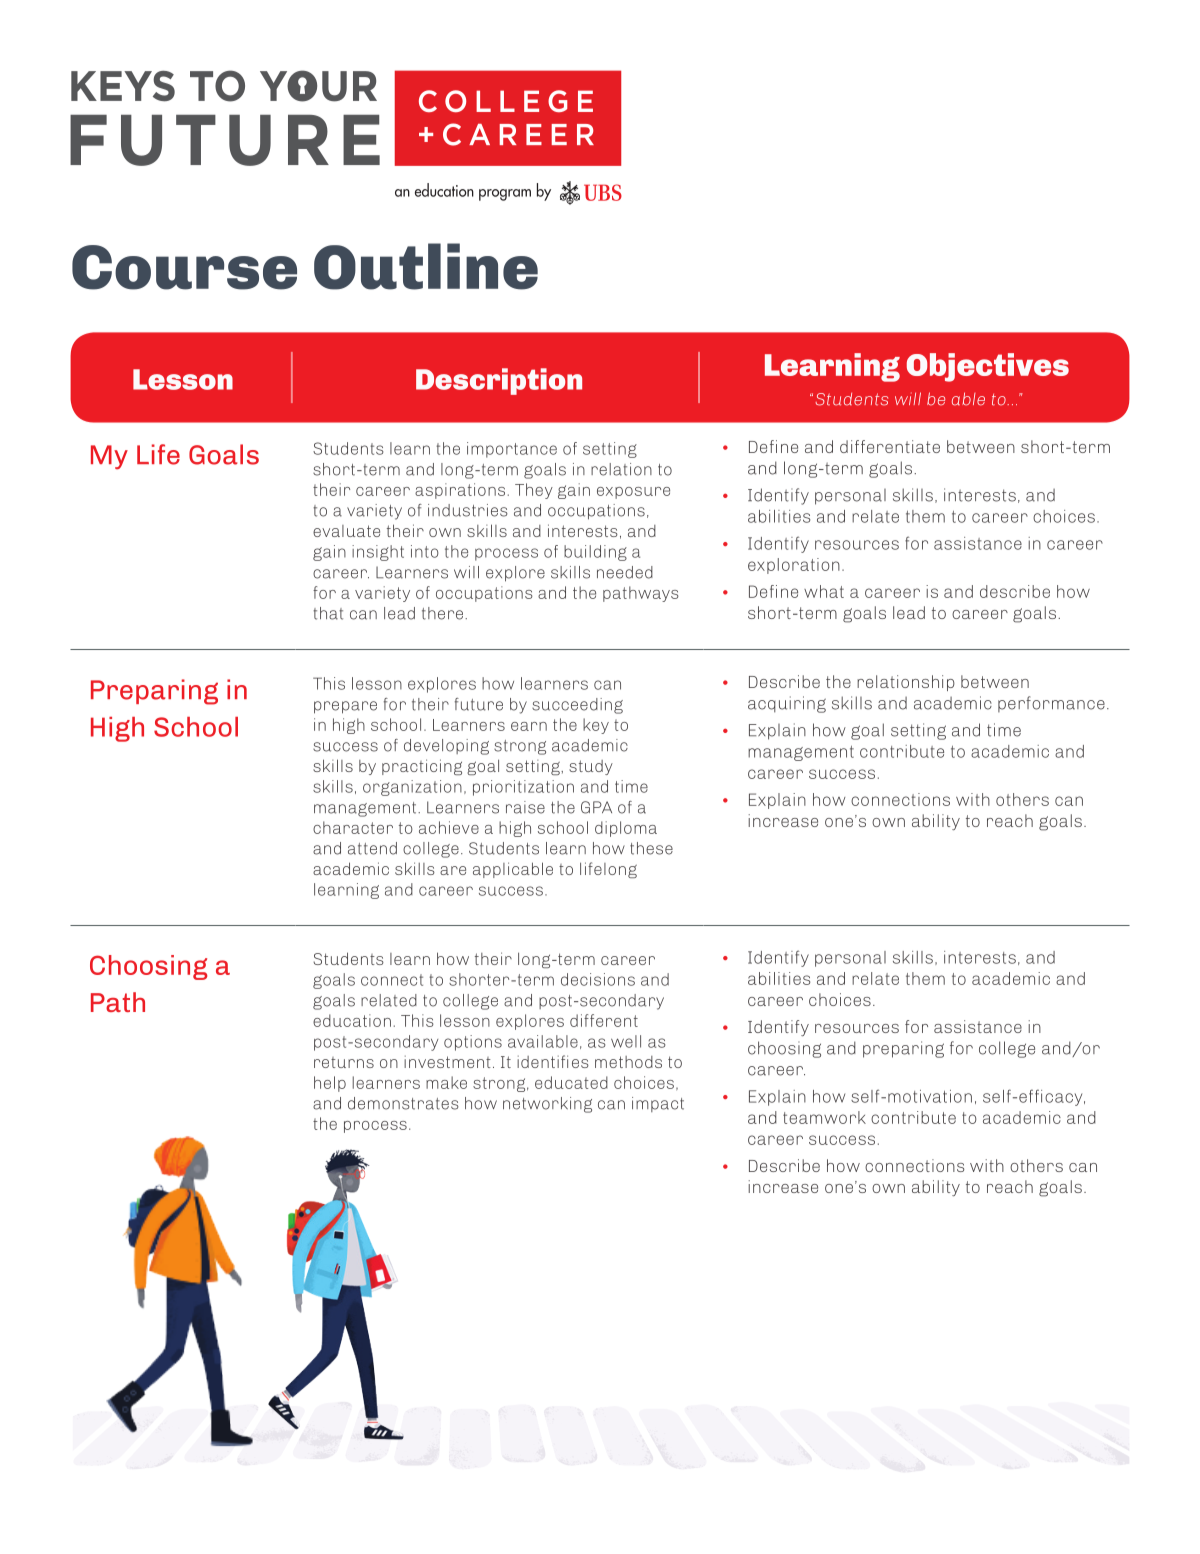 The image size is (1200, 1554). Describe the element at coordinates (184, 267) in the screenshot. I see `Course` at that location.
